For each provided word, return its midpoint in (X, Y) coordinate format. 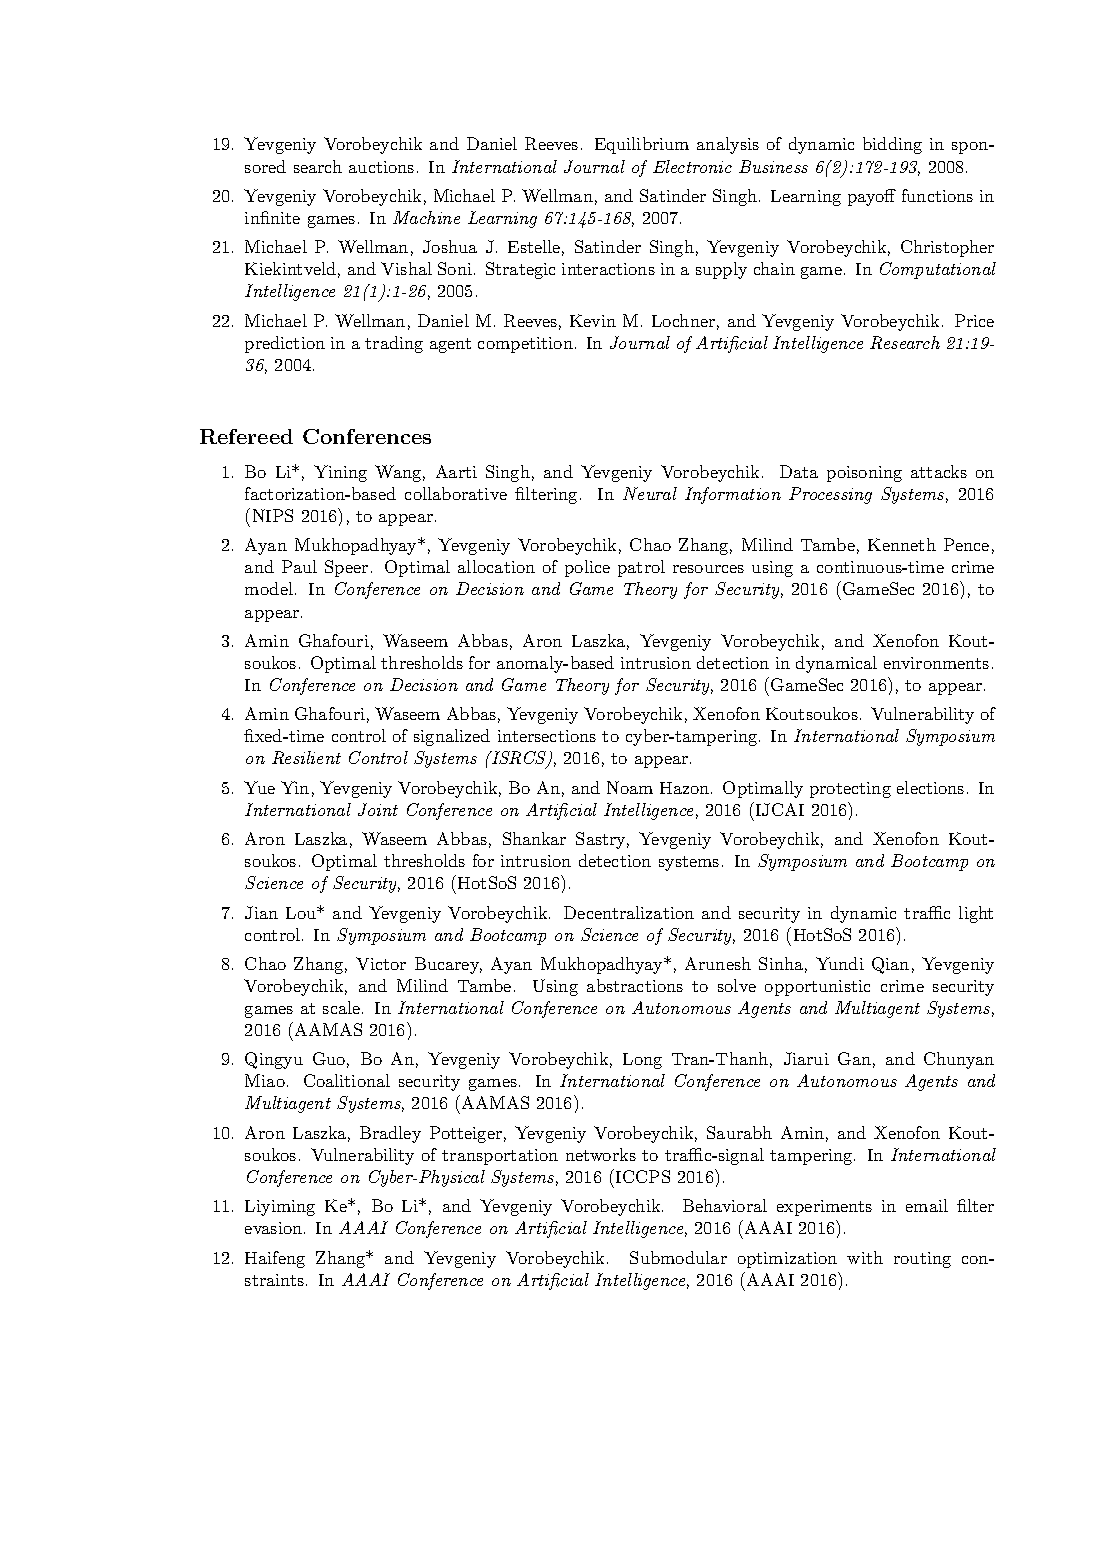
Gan (854, 1058)
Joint (378, 809)
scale (343, 1007)
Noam (630, 787)
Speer (346, 568)
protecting (850, 790)
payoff (872, 197)
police (587, 568)
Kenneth (902, 544)
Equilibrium (642, 145)
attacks (939, 471)
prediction (285, 344)
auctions (381, 167)
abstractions (635, 985)
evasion (275, 1228)
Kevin (593, 320)
